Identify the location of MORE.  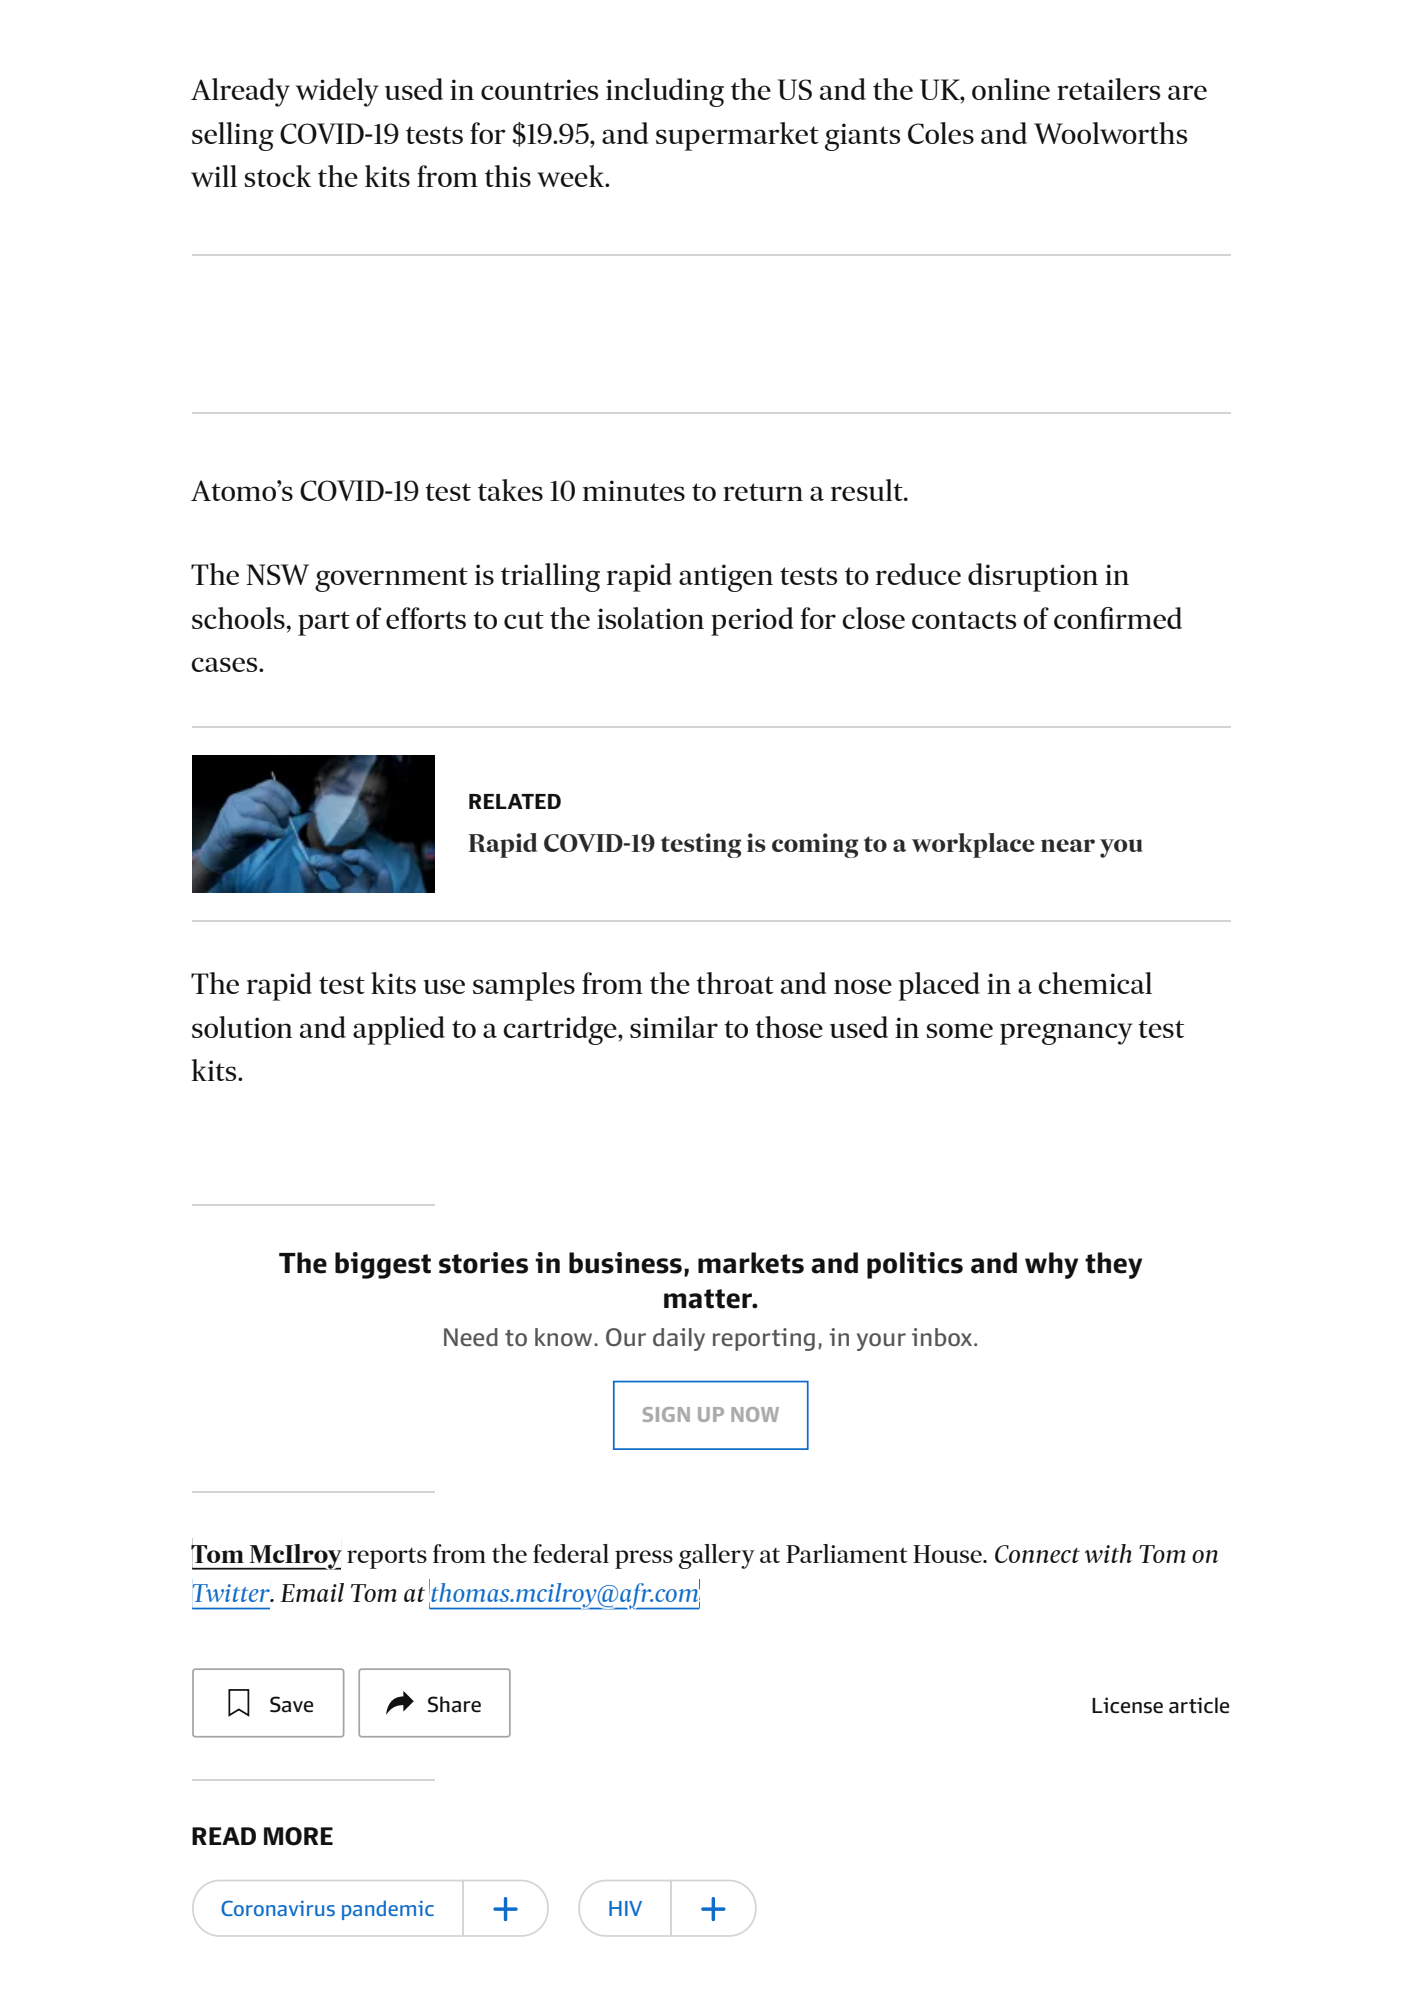
(298, 1836).
